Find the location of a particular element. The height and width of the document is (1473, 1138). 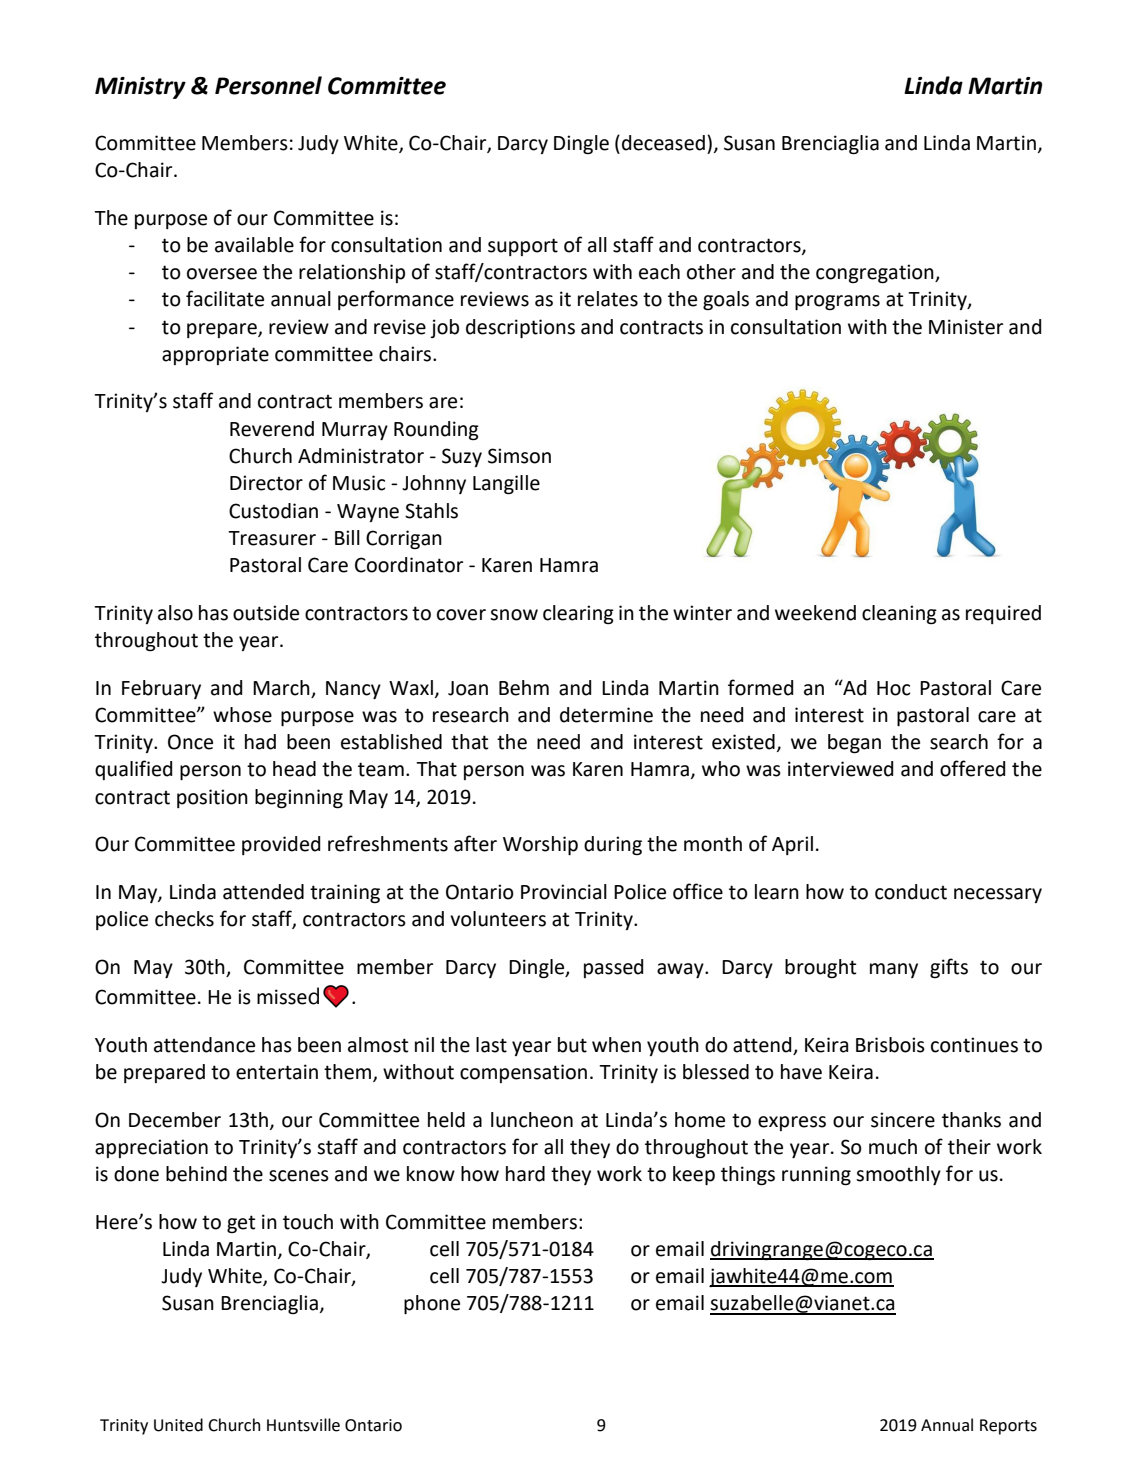

began is located at coordinates (854, 744).
